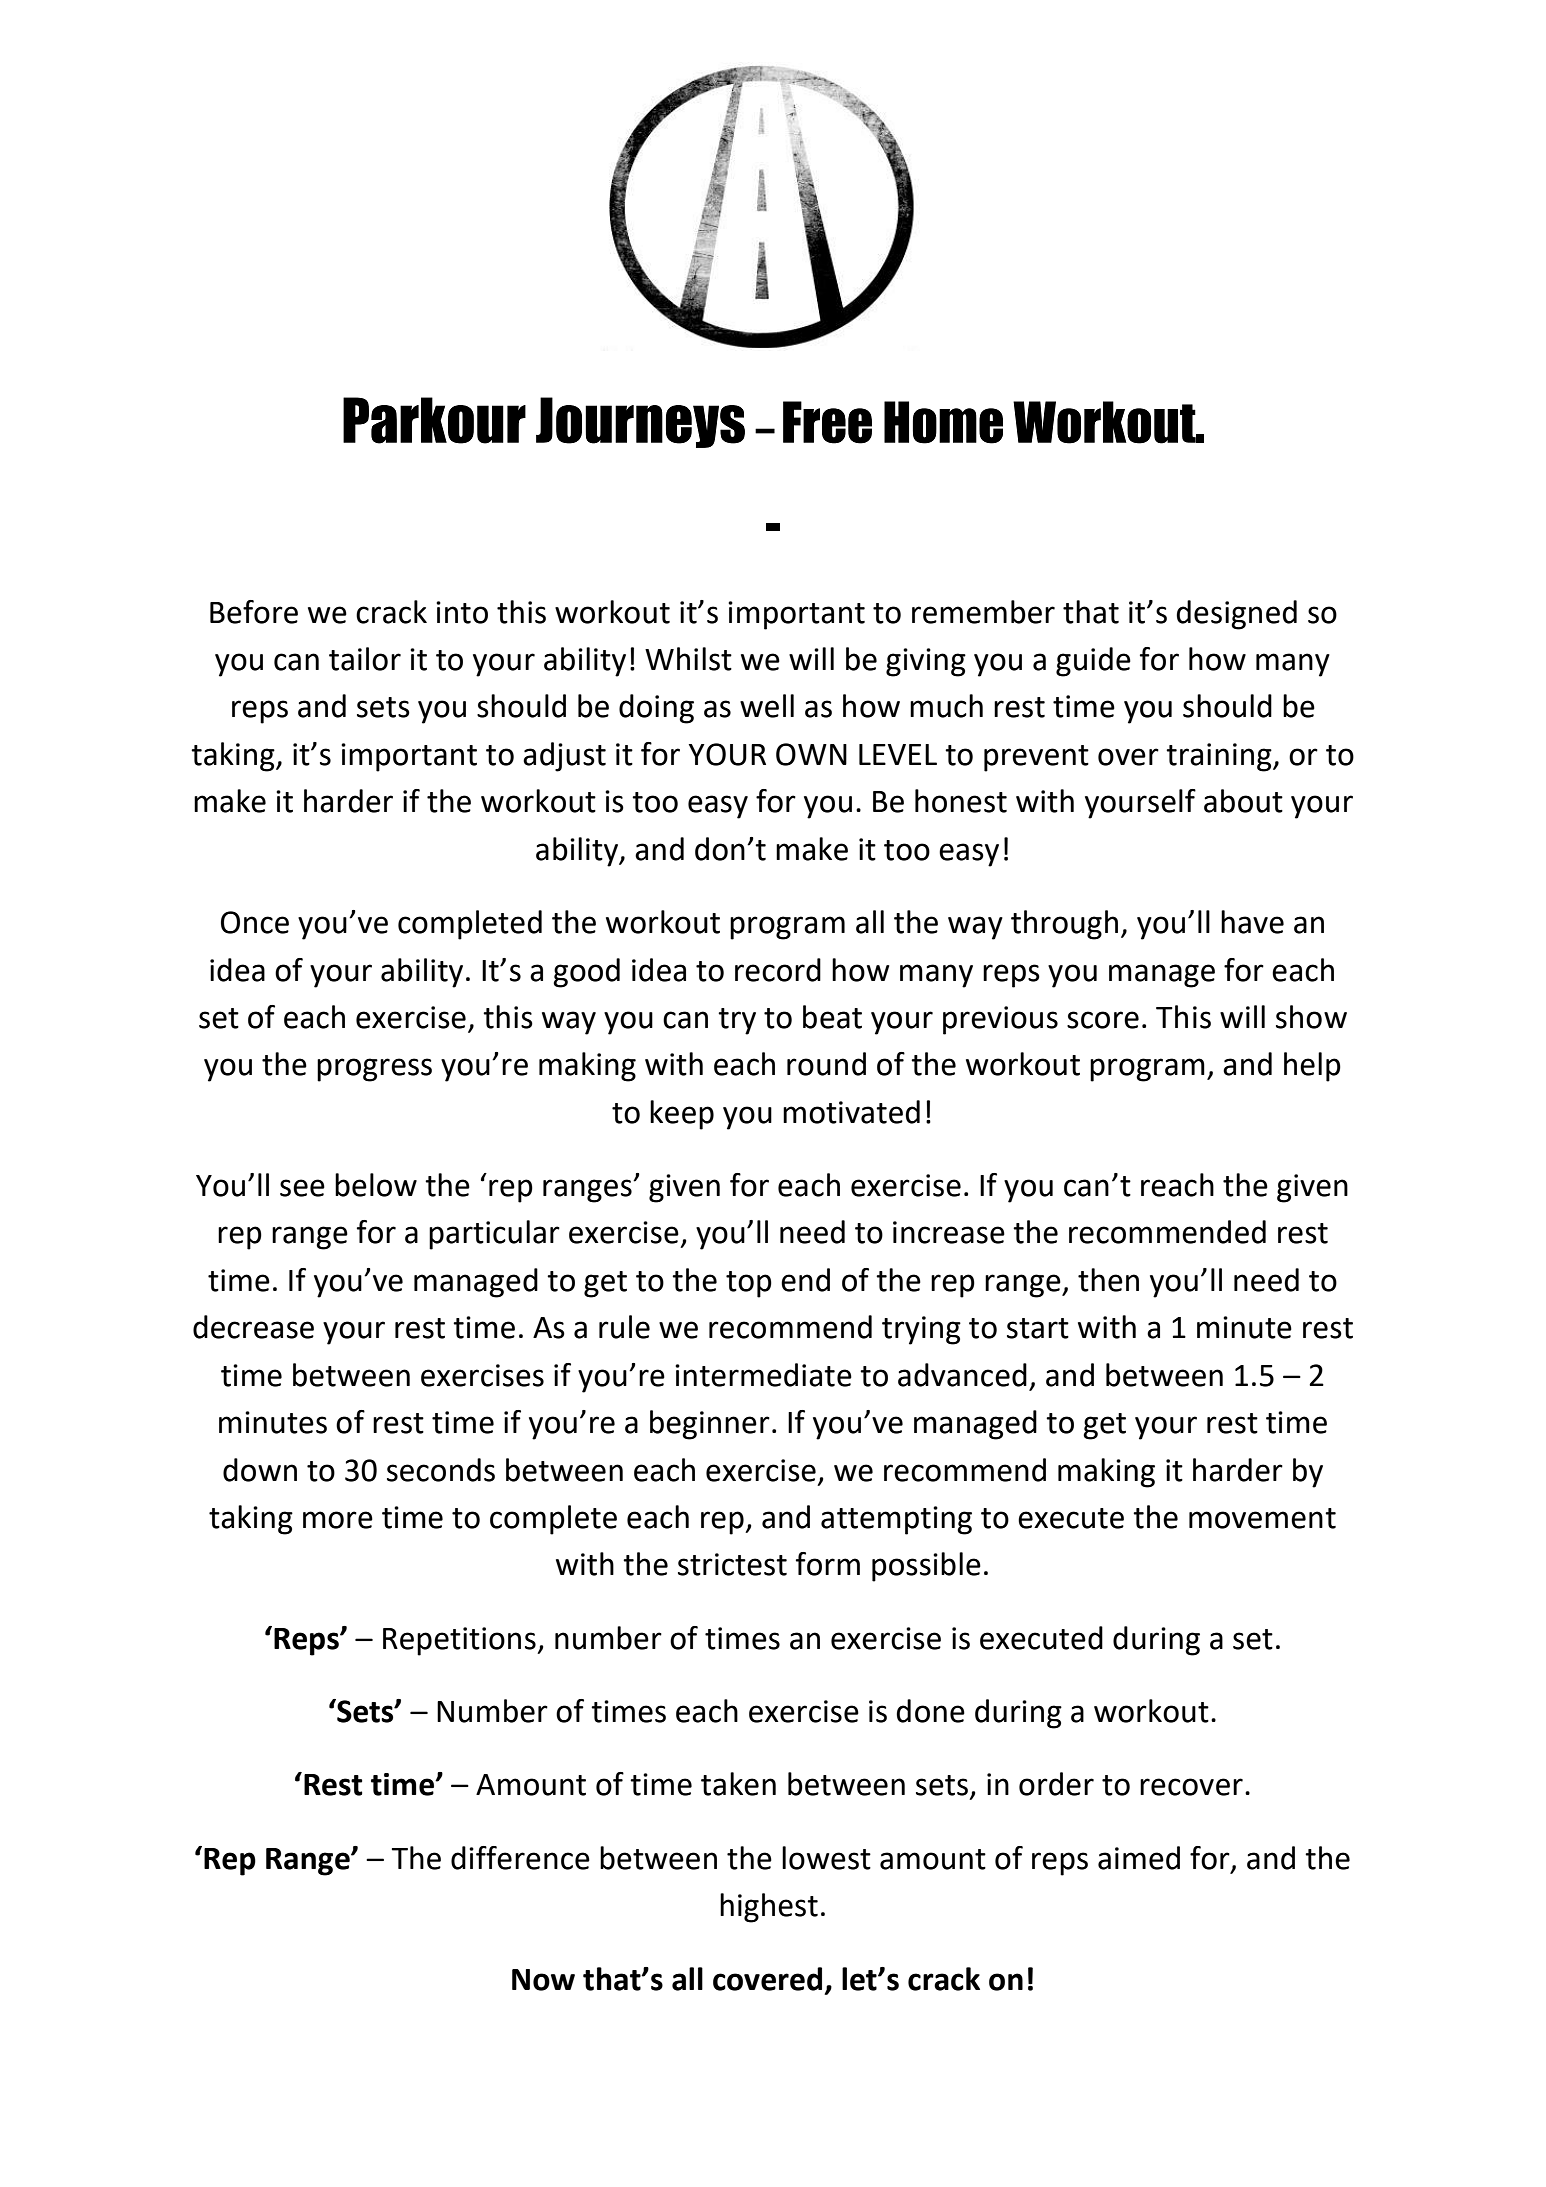 This image has height=2187, width=1546. Describe the element at coordinates (828, 1564) in the image. I see `form` at that location.
